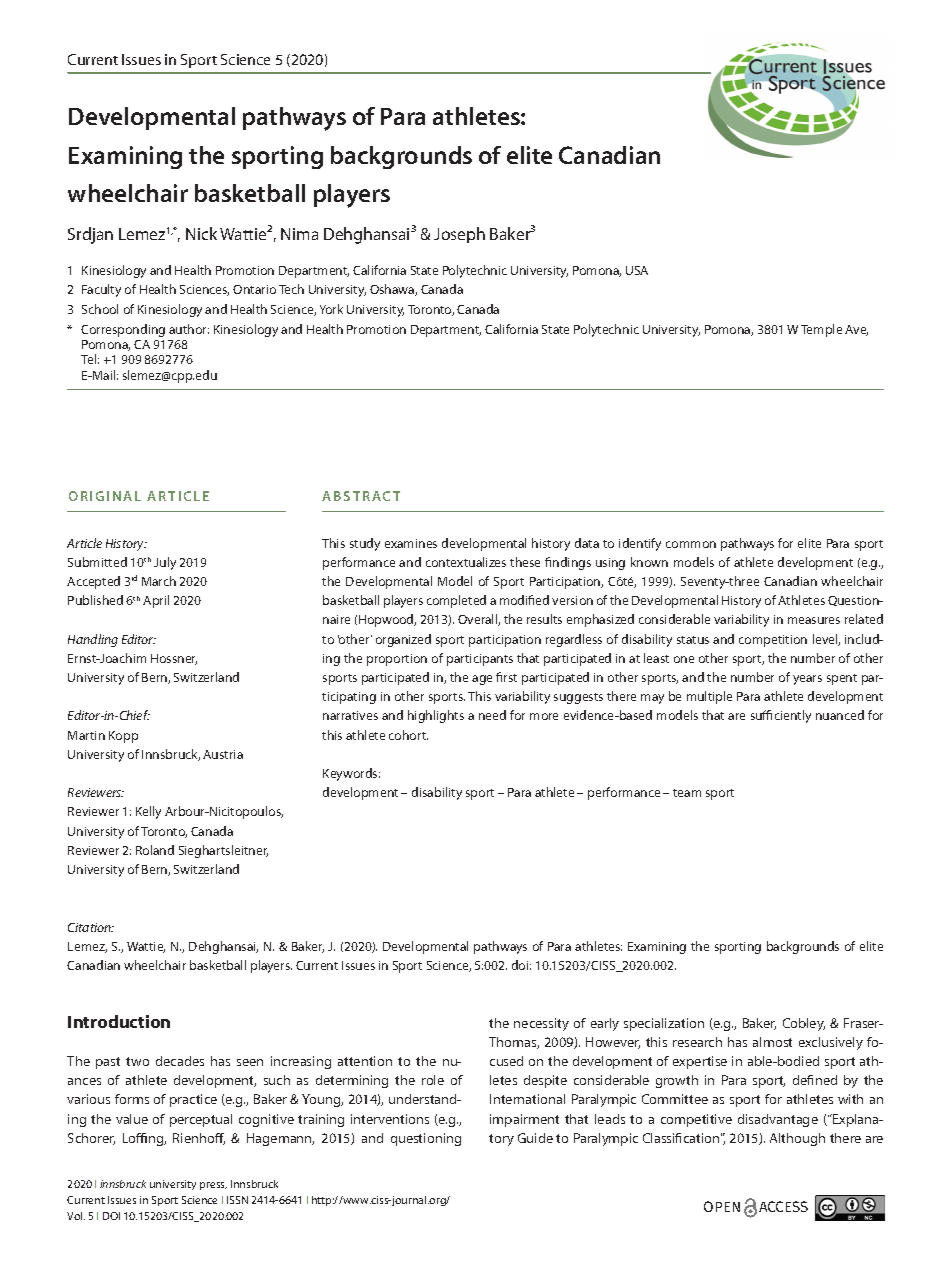 This document has width=952, height=1270. Describe the element at coordinates (691, 544) in the document. I see `common` at that location.
